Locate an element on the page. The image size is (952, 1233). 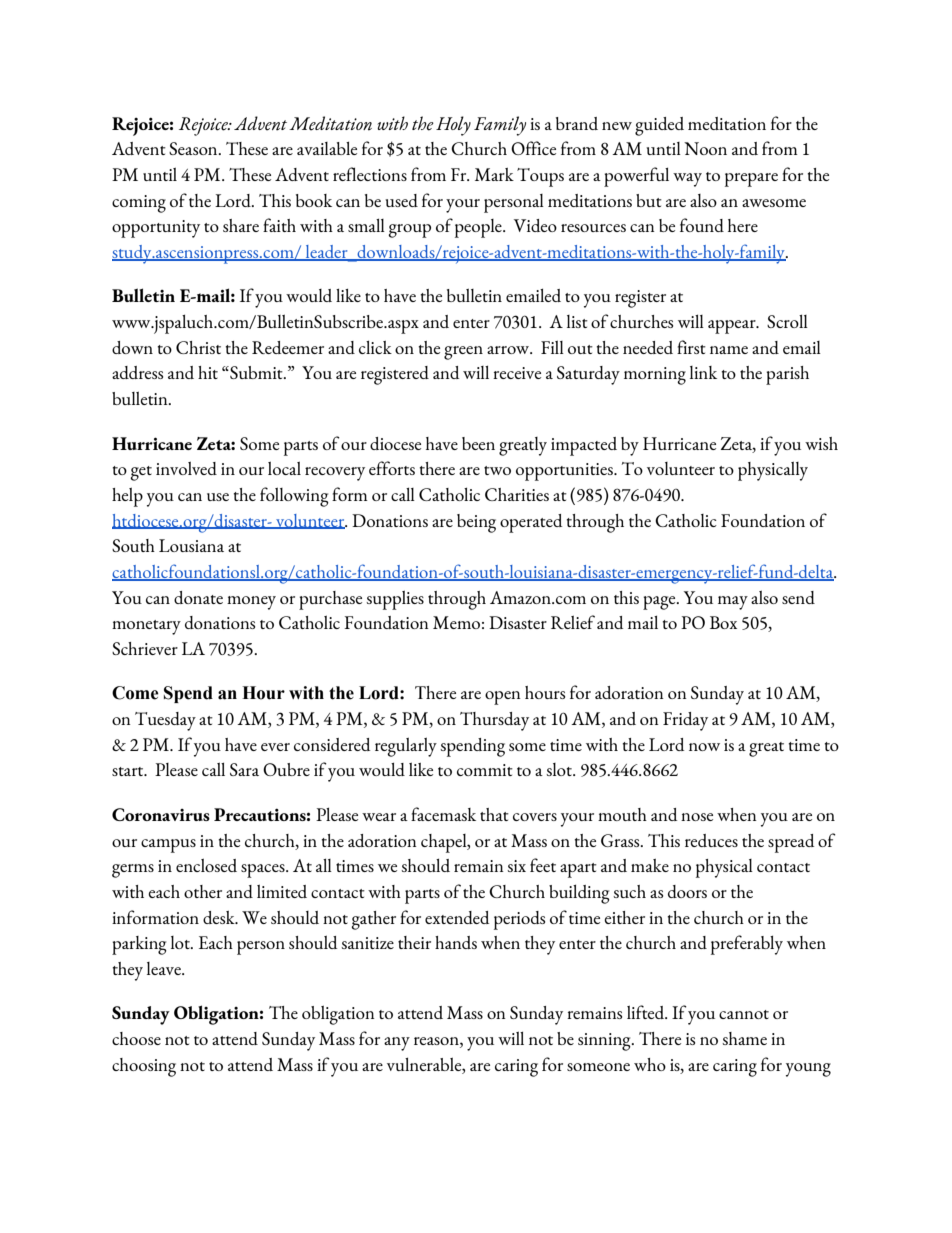
any is located at coordinates (397, 1044).
